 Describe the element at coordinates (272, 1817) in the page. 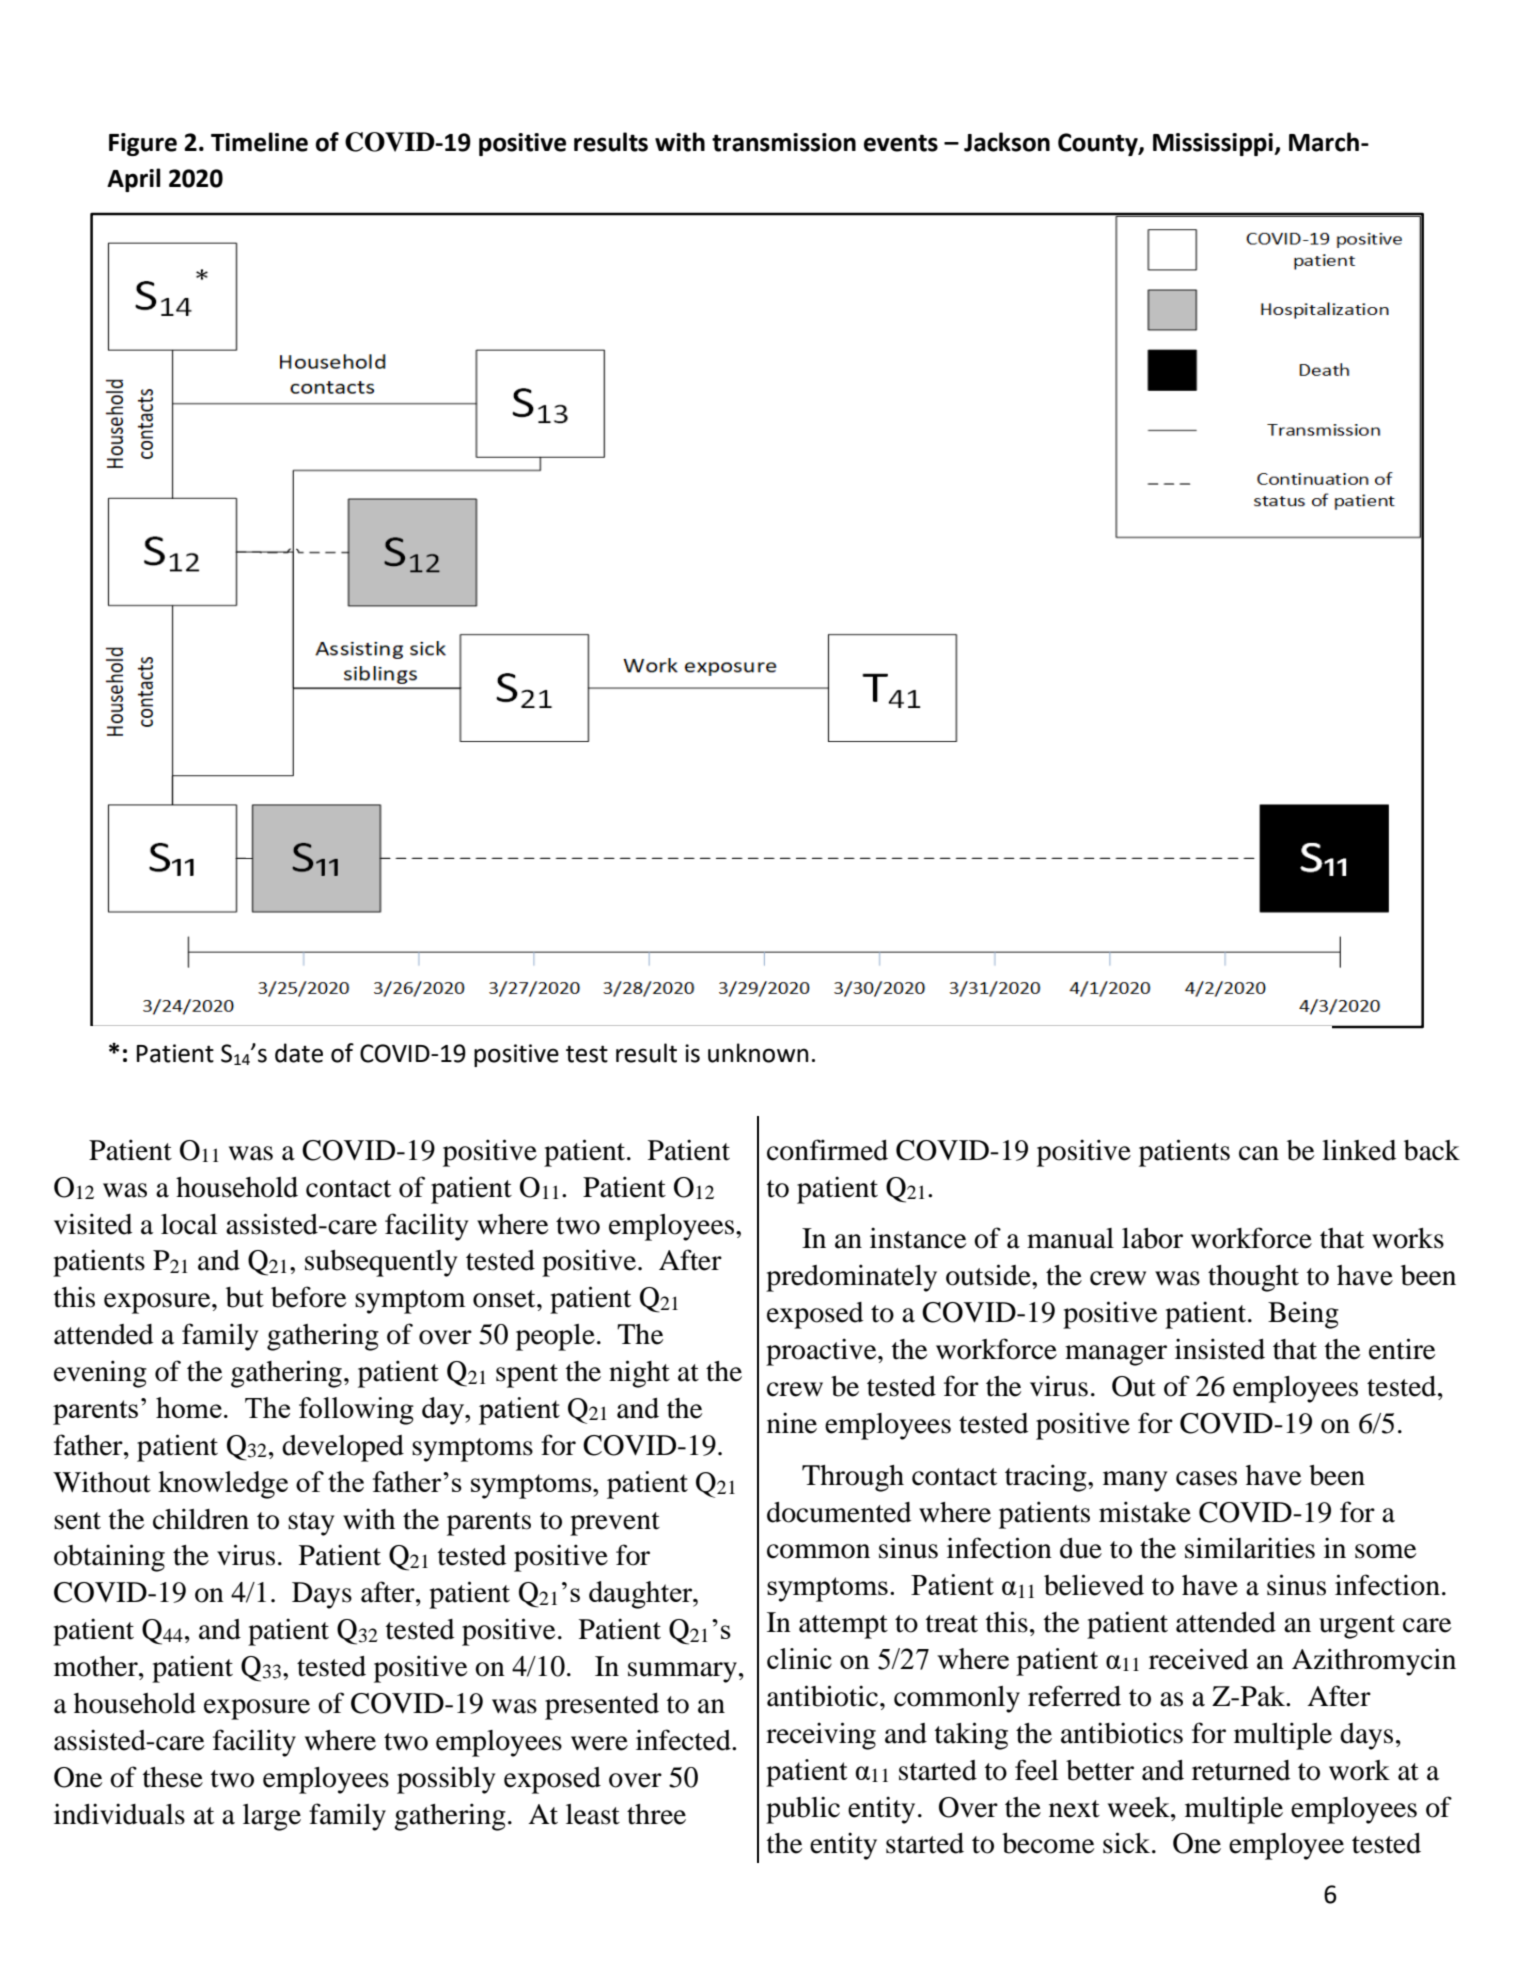

I see `large` at that location.
